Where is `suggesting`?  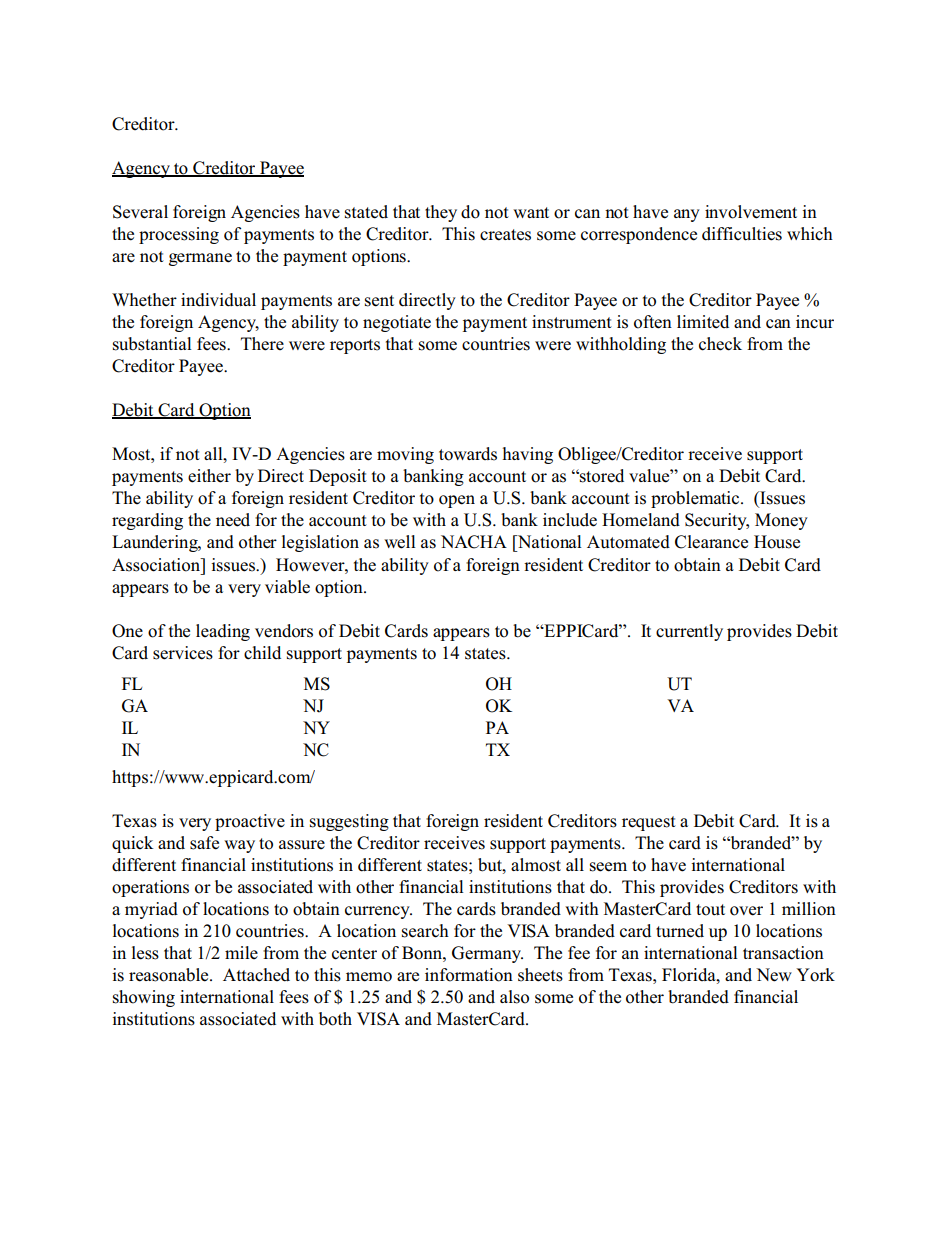 suggesting is located at coordinates (349, 822).
